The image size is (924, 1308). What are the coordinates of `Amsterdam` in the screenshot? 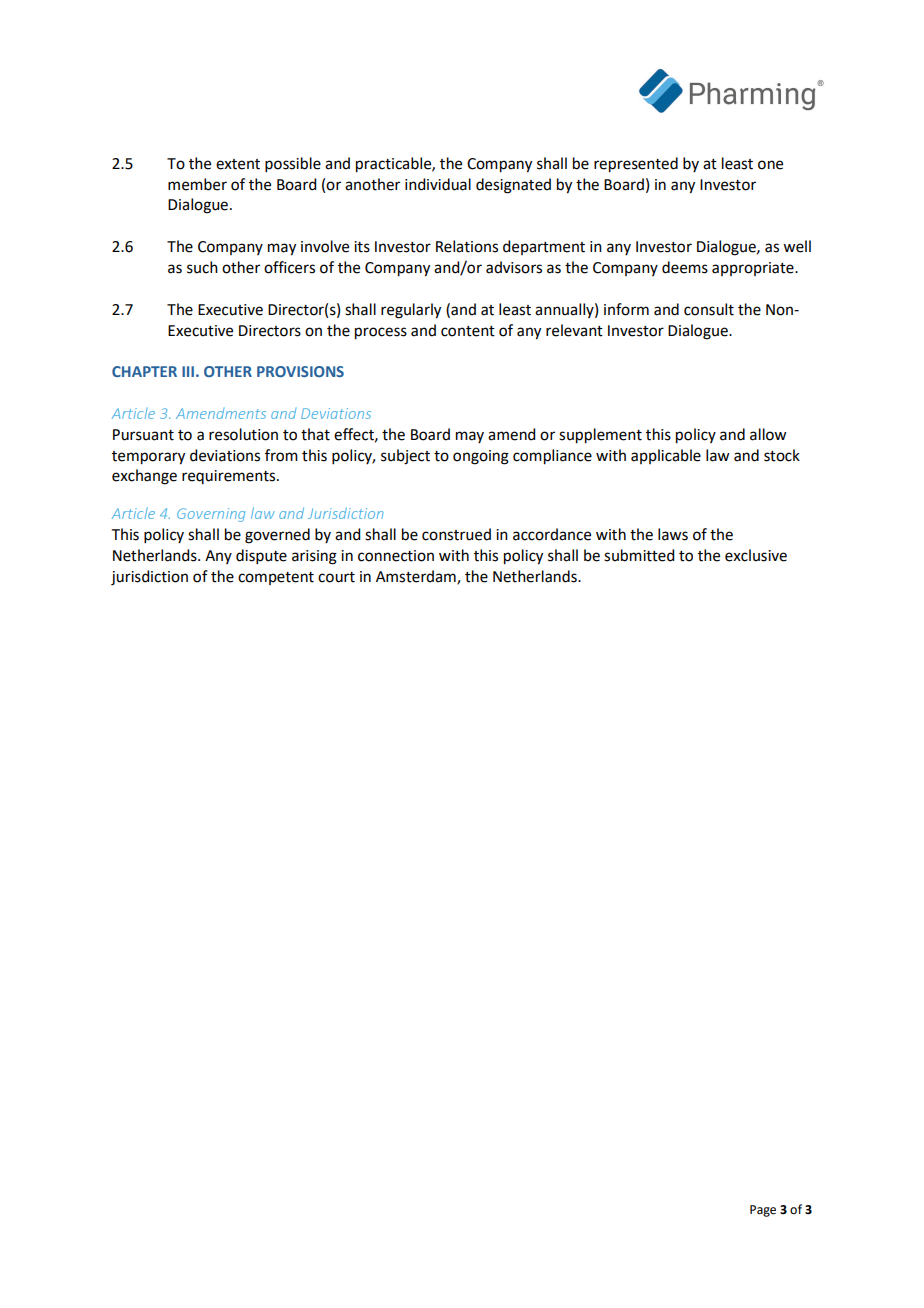 It's located at (417, 577).
